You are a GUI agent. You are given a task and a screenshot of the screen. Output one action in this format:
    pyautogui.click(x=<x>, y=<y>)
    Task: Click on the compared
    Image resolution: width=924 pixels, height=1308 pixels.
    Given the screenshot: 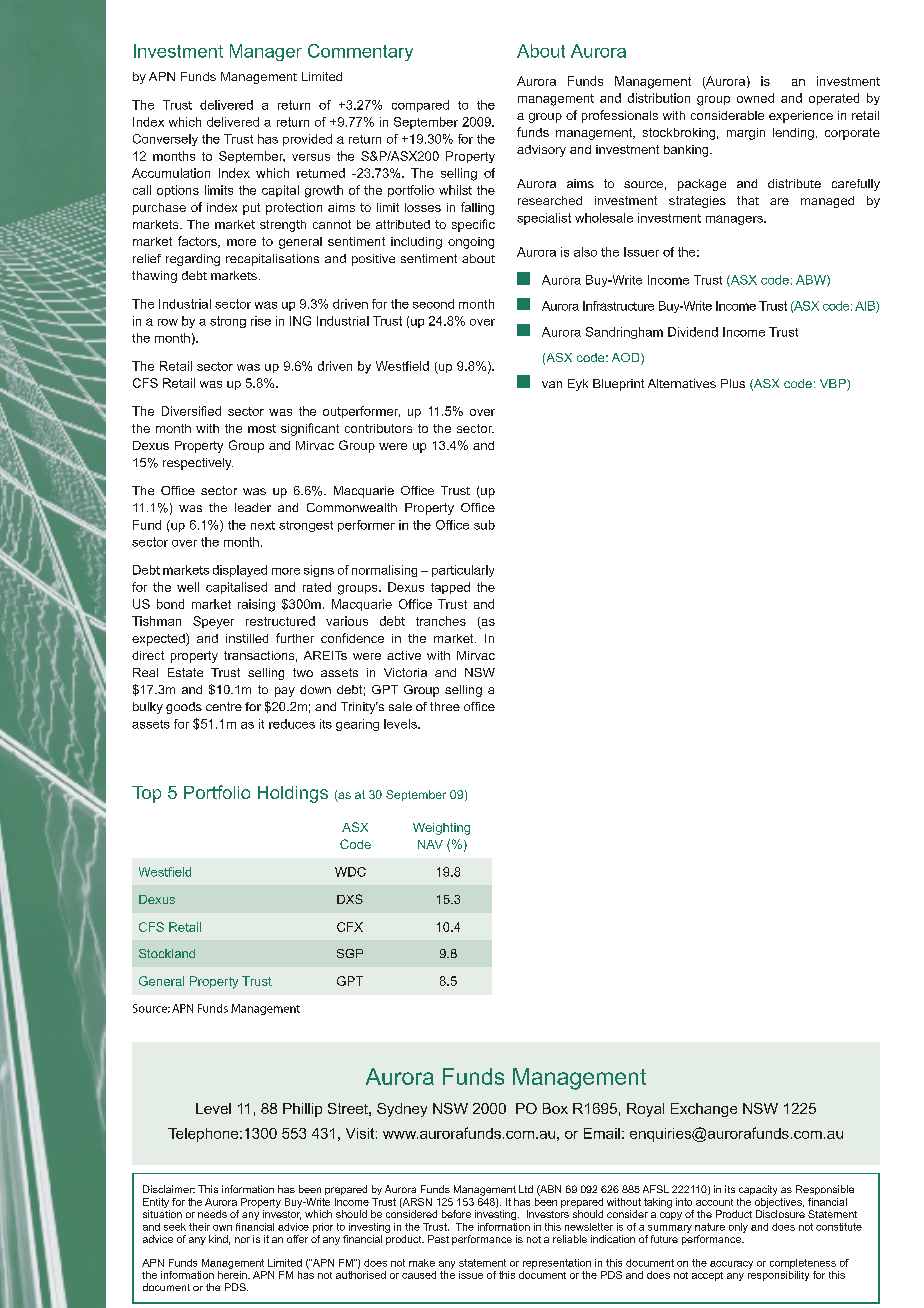 What is the action you would take?
    pyautogui.click(x=420, y=106)
